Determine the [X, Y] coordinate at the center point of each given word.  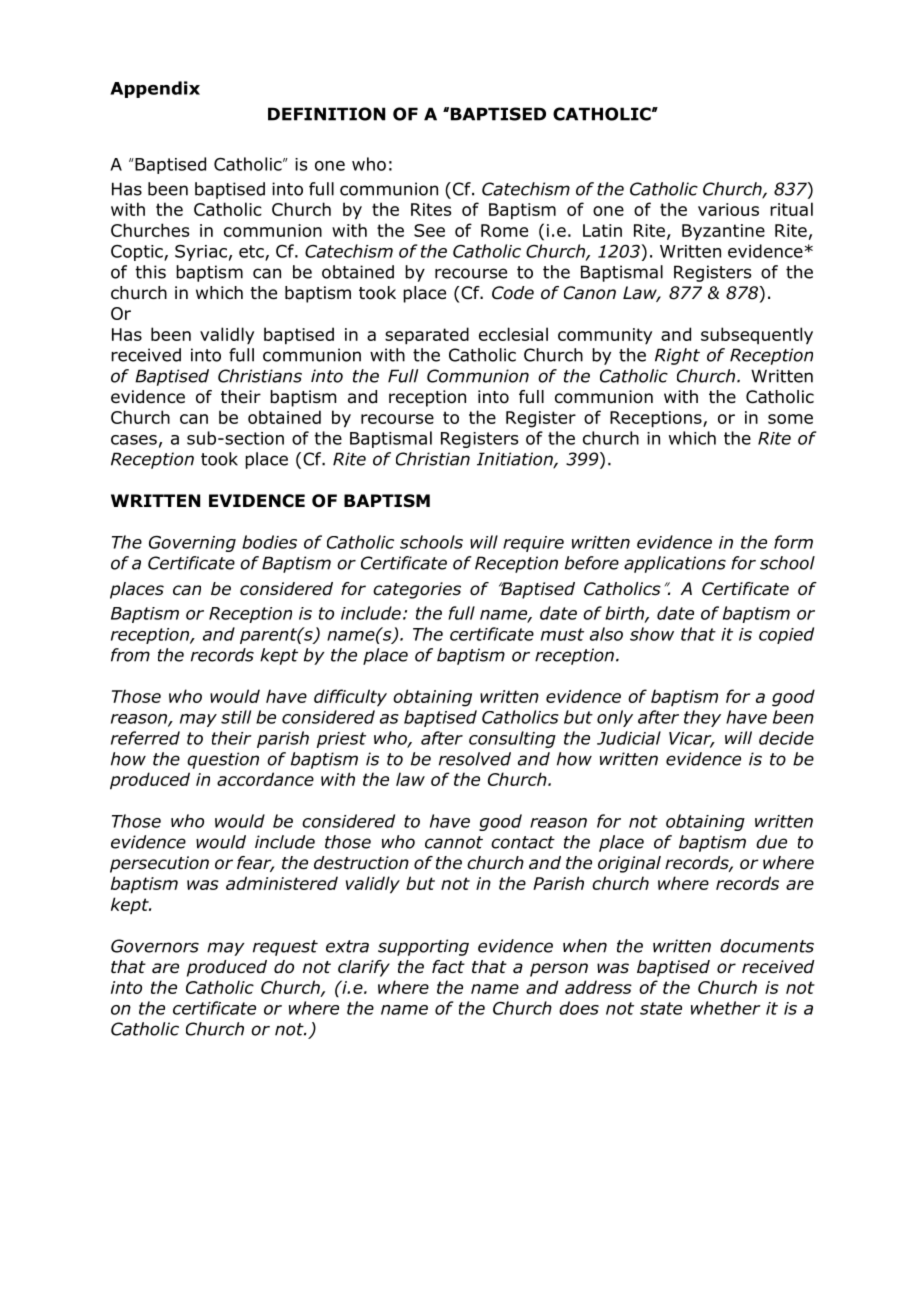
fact [448, 967]
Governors [155, 946]
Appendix [155, 89]
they [702, 718]
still [236, 717]
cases [134, 440]
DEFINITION [326, 114]
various [728, 209]
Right [677, 356]
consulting [512, 739]
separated [427, 336]
